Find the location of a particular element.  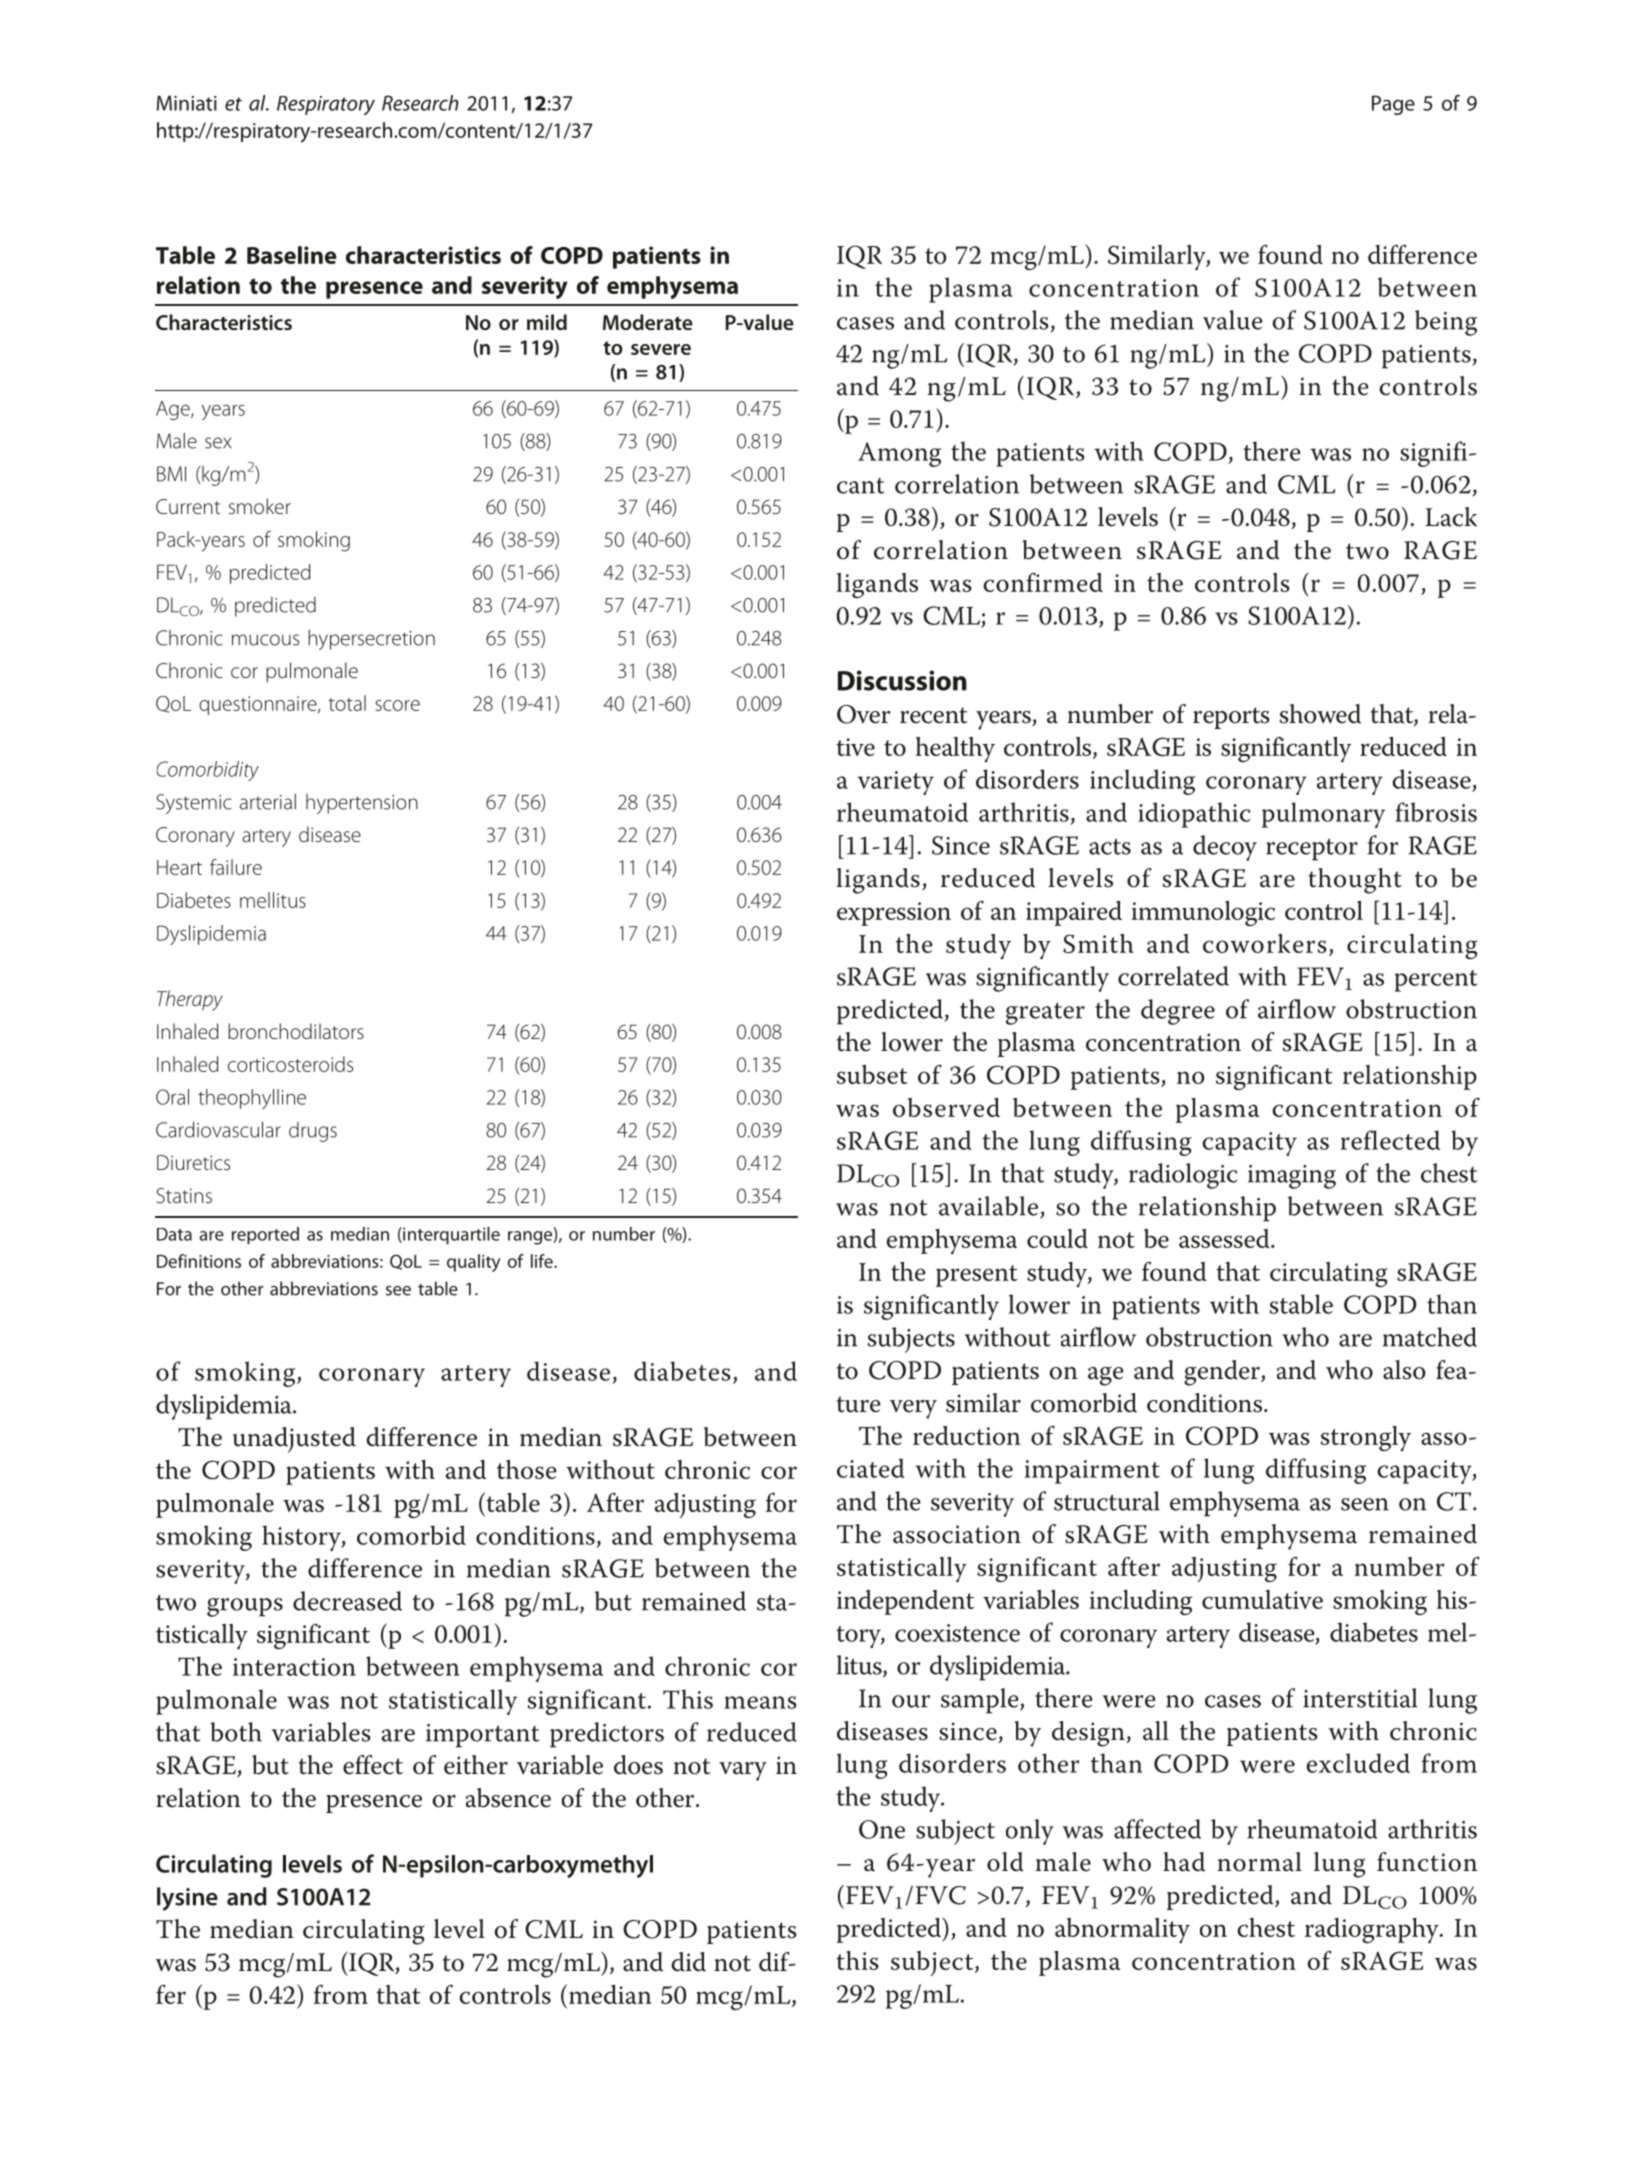

Page is located at coordinates (1393, 105).
